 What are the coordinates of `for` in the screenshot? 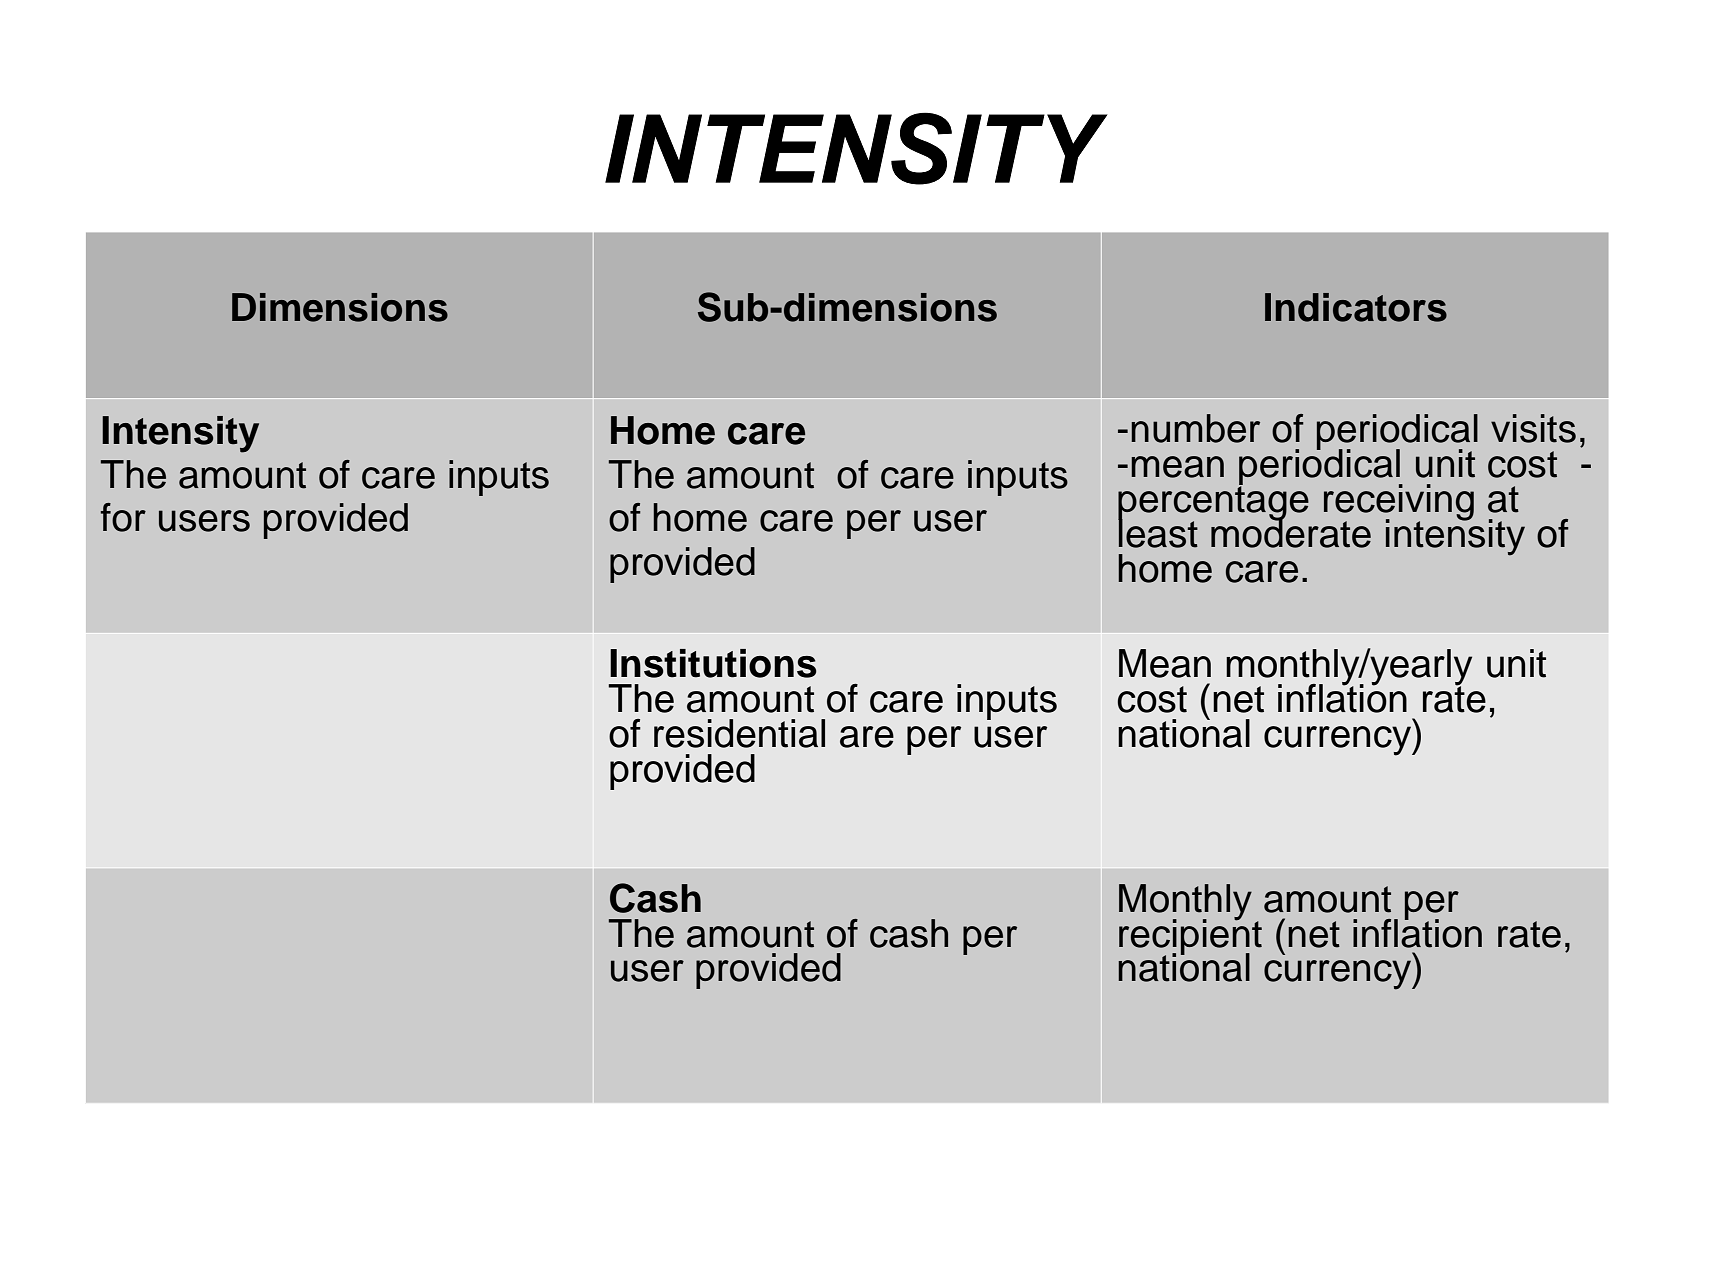 It's located at (123, 517).
